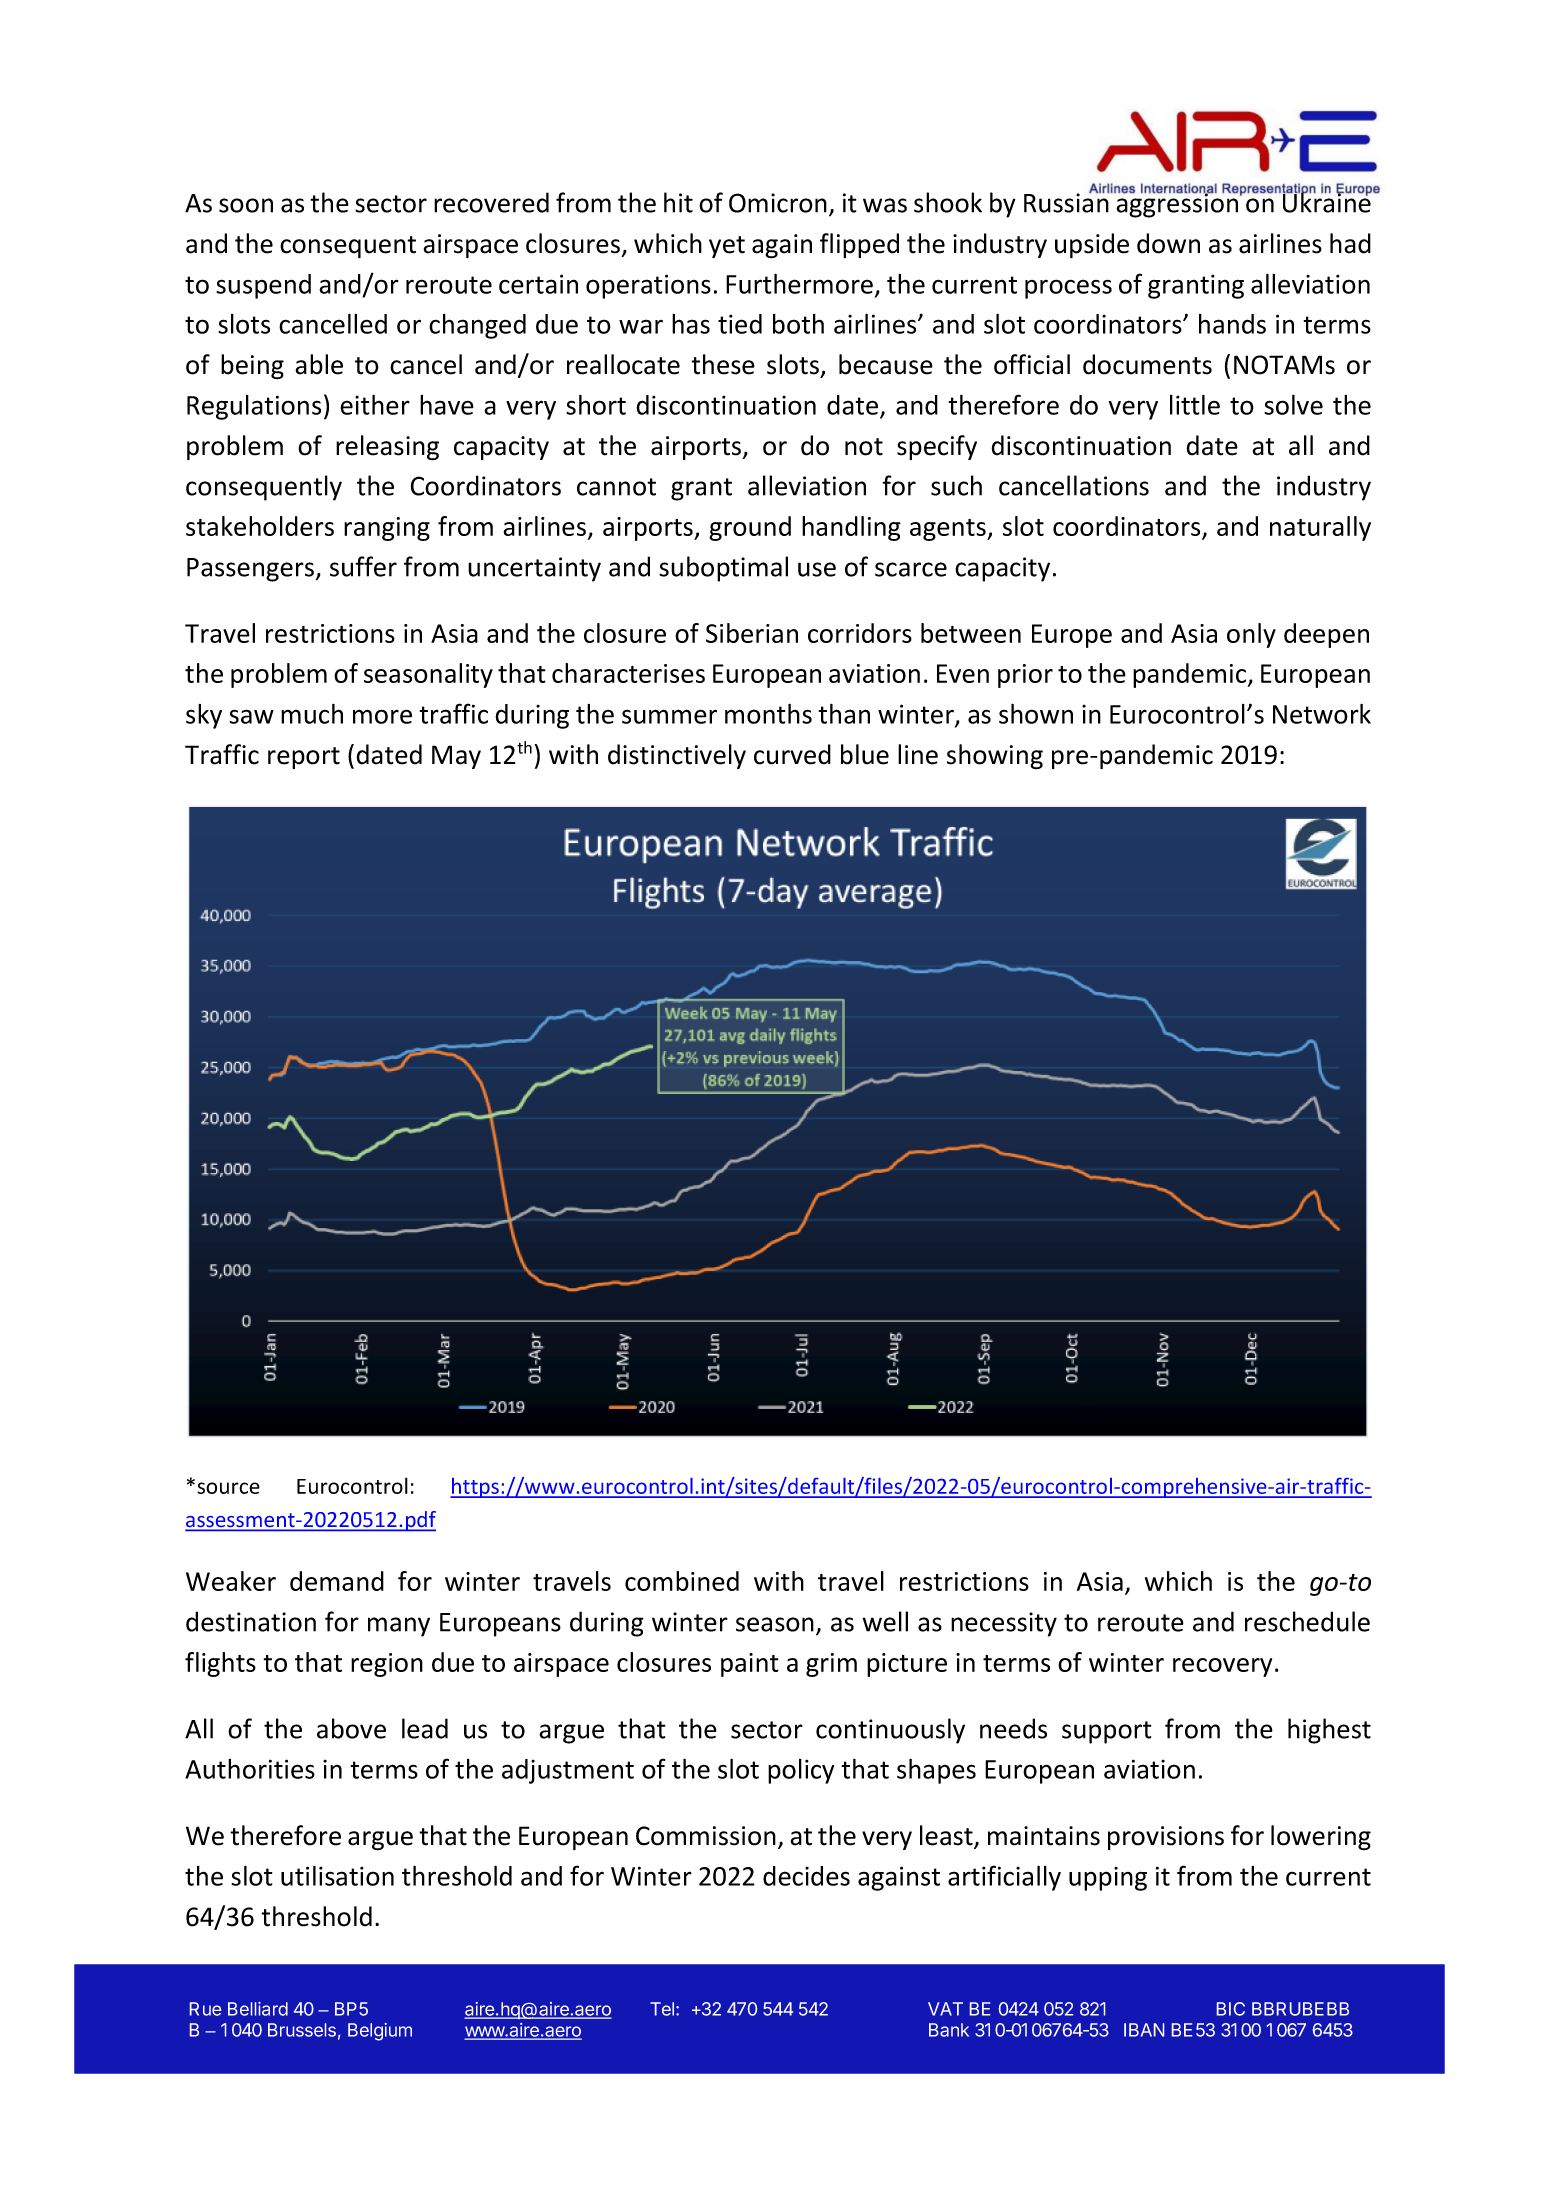 The height and width of the screenshot is (2202, 1557). I want to click on suspend, so click(263, 286).
